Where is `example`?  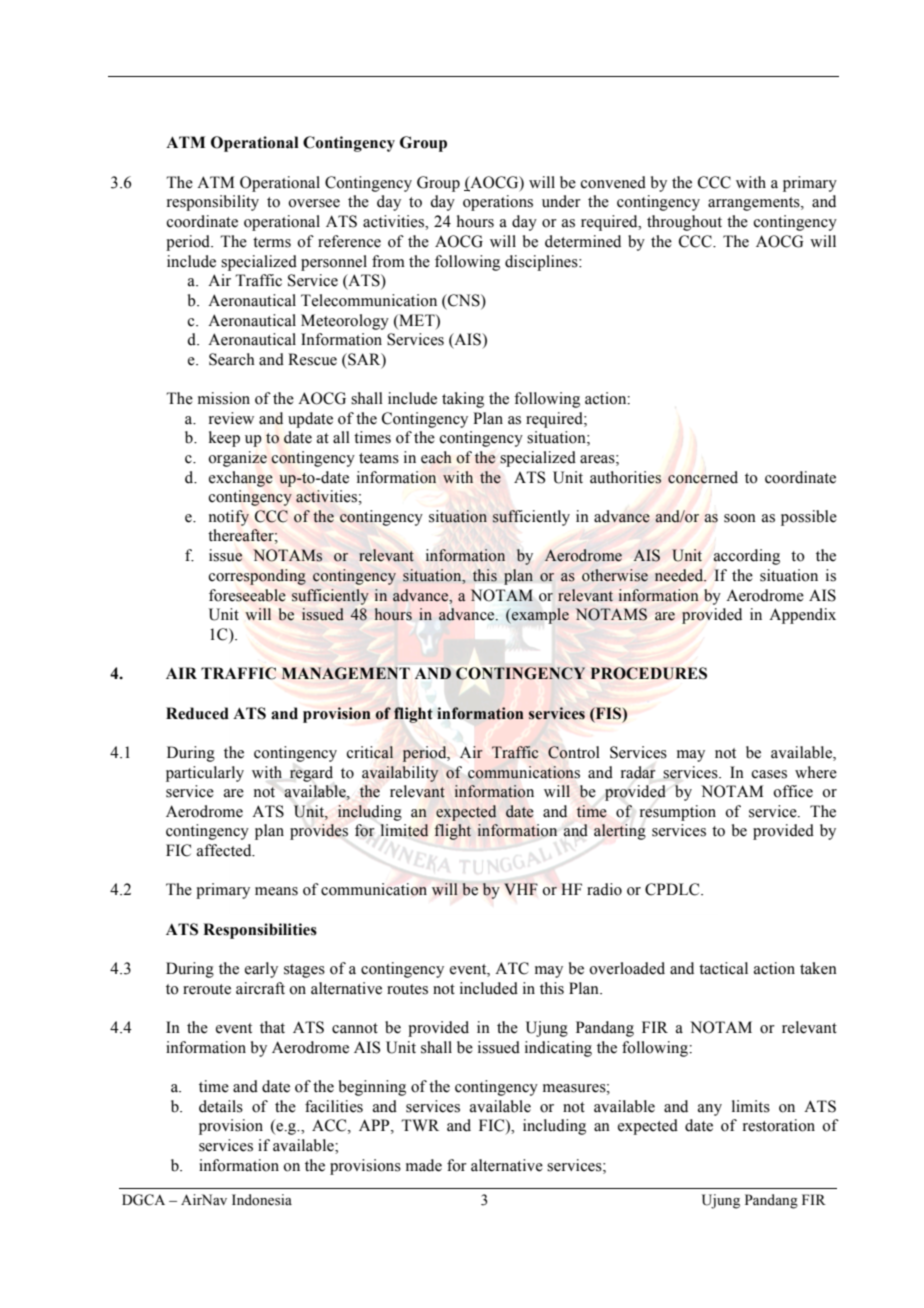
example is located at coordinates (539, 616).
